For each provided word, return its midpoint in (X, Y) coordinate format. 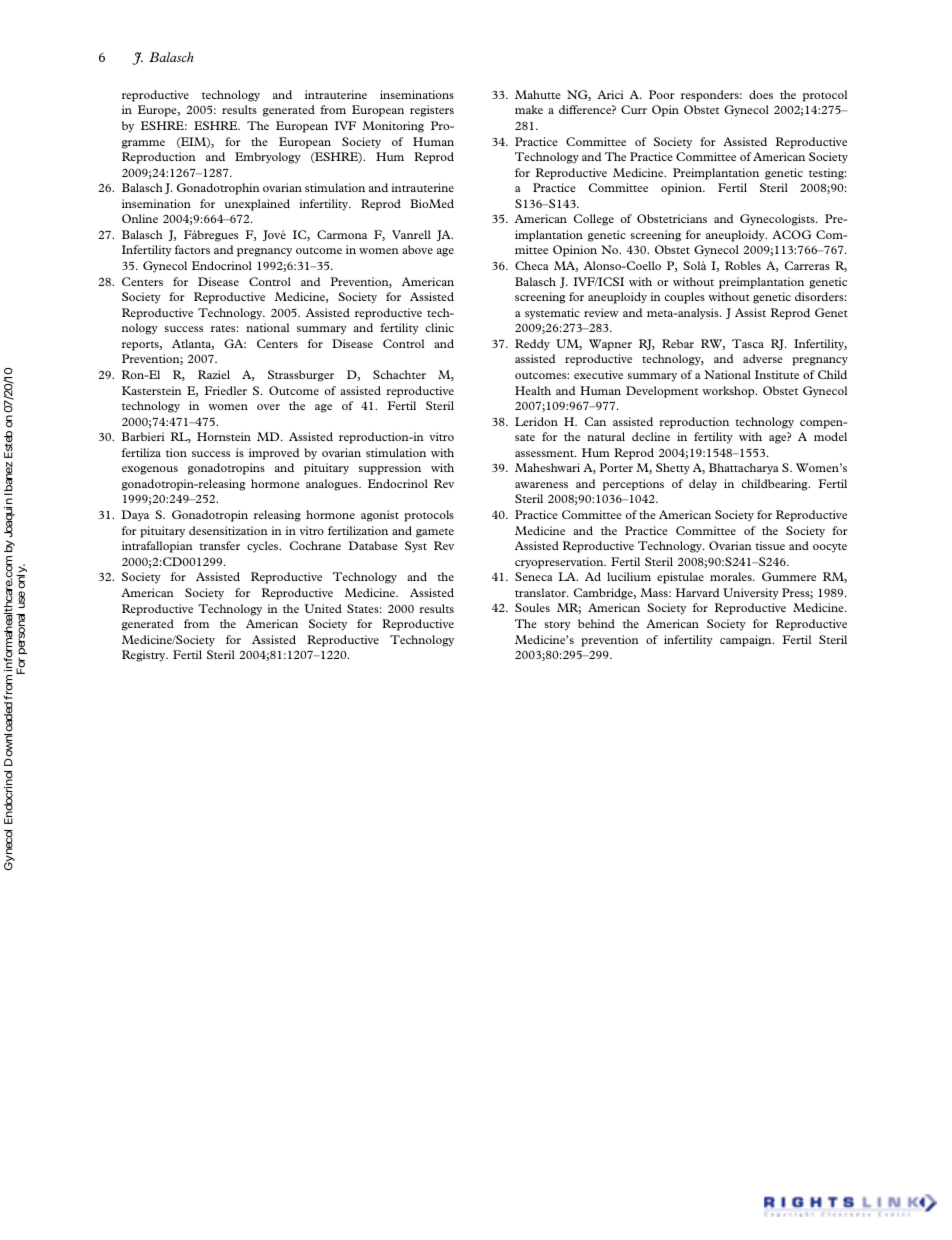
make (529, 109)
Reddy (532, 345)
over (268, 407)
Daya (135, 516)
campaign (747, 641)
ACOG (792, 234)
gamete (435, 533)
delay (703, 485)
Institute (777, 374)
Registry (145, 656)
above (417, 249)
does (761, 94)
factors (192, 249)
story (558, 626)
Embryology (268, 158)
